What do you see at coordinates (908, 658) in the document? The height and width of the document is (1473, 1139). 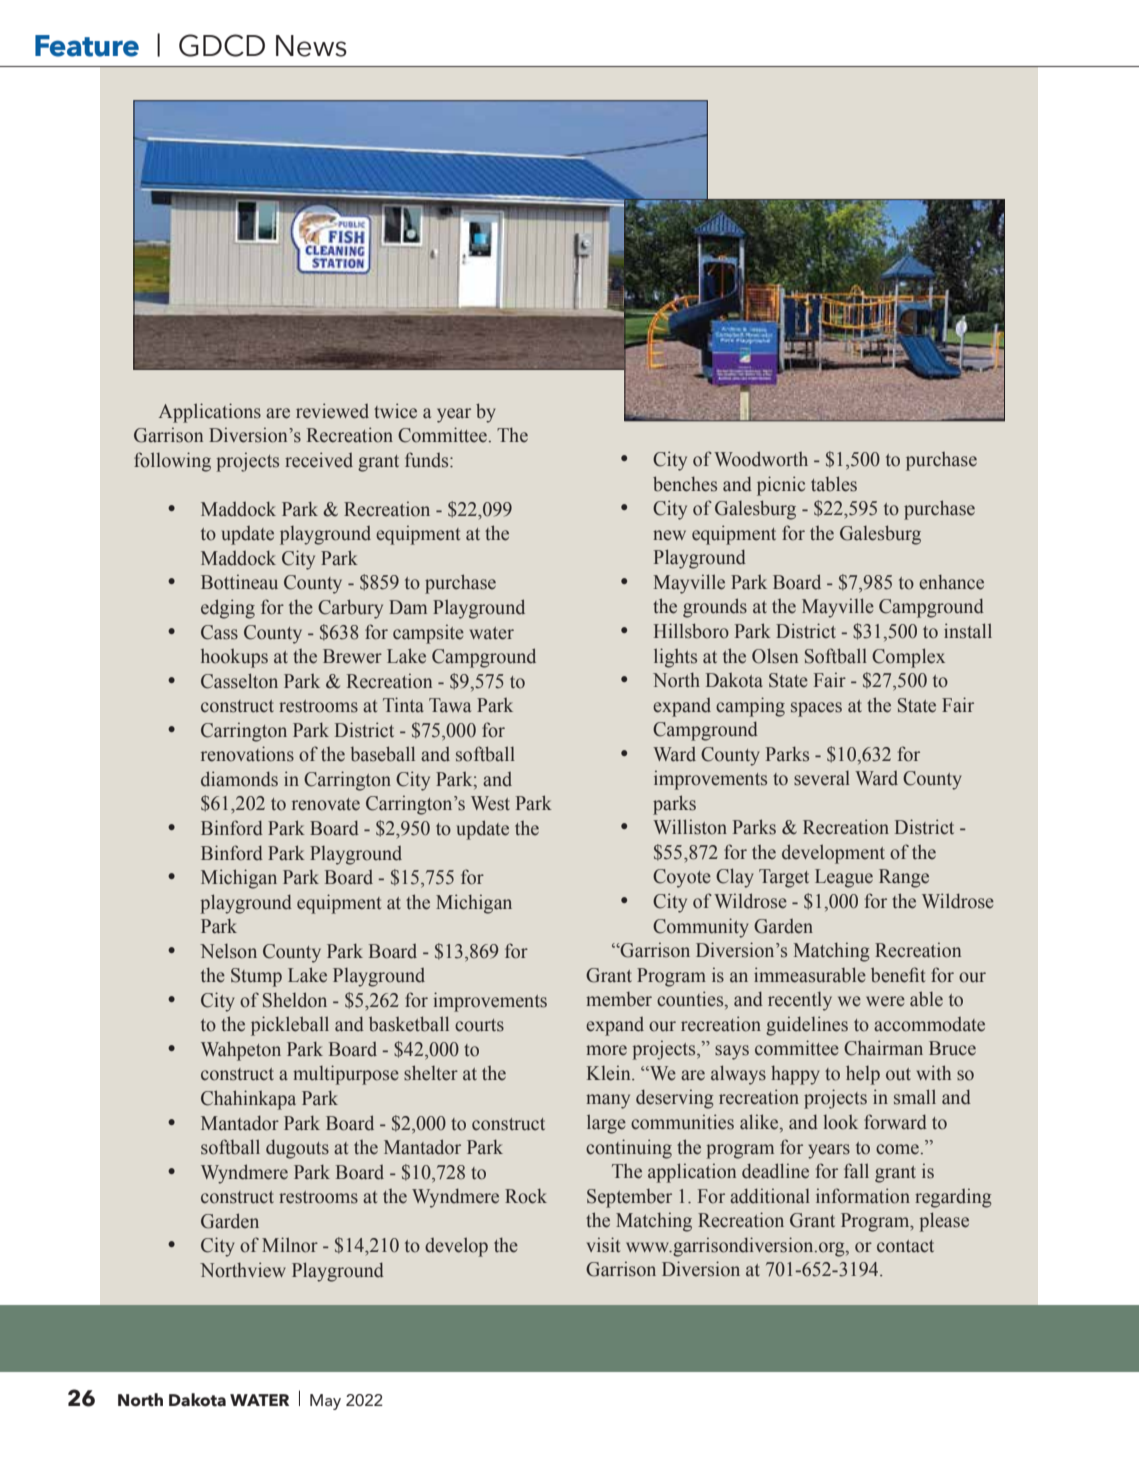 I see `Complex` at bounding box center [908, 658].
